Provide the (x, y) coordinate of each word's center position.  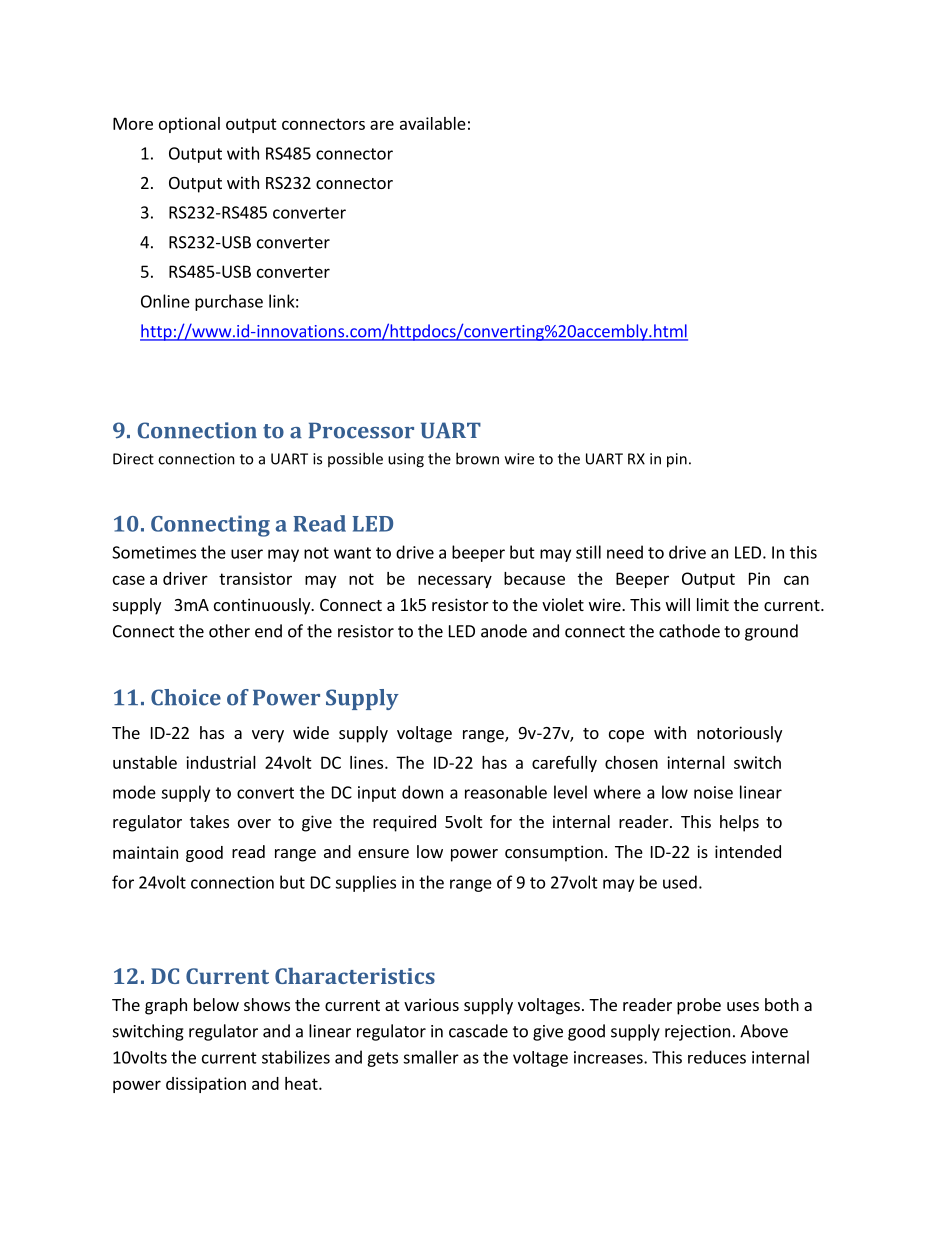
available (433, 123)
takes (209, 821)
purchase (229, 302)
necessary (455, 581)
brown (477, 458)
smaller (431, 1057)
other (229, 631)
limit (713, 604)
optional (189, 125)
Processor (361, 430)
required (404, 823)
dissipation (206, 1085)
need (625, 552)
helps (739, 823)
